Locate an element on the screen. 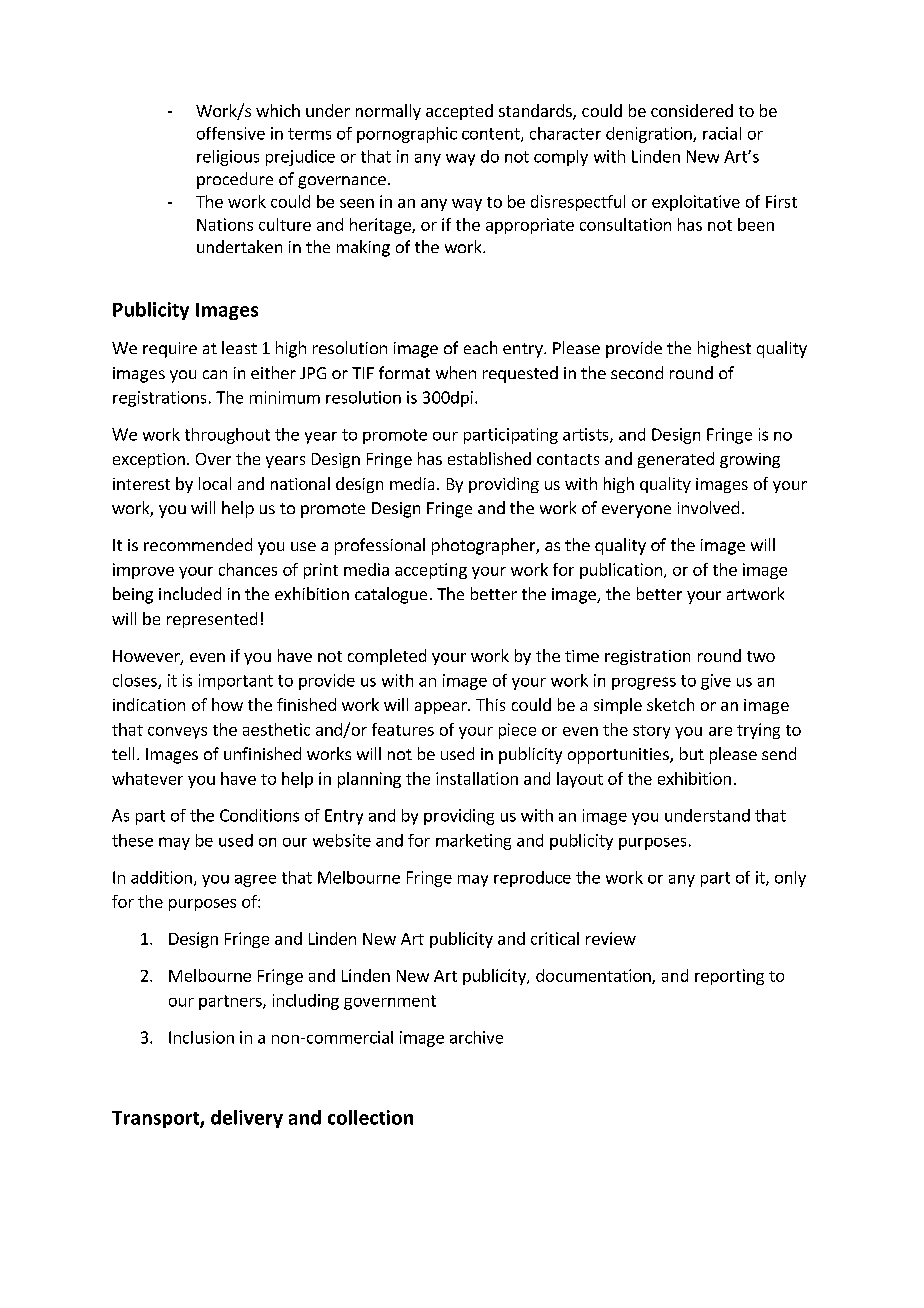  accepting is located at coordinates (431, 571).
